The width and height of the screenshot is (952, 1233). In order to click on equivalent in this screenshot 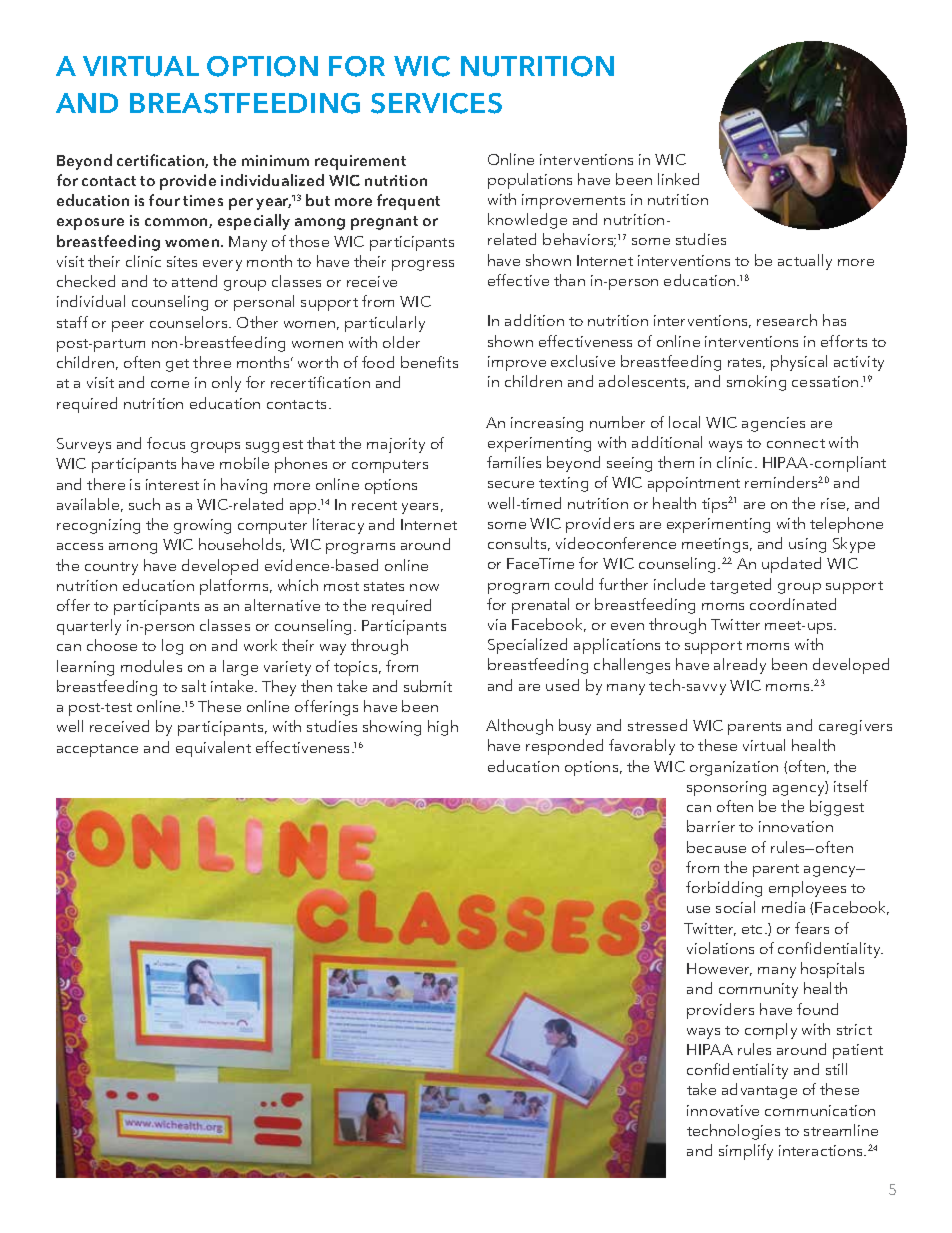, I will do `click(213, 749)`.
